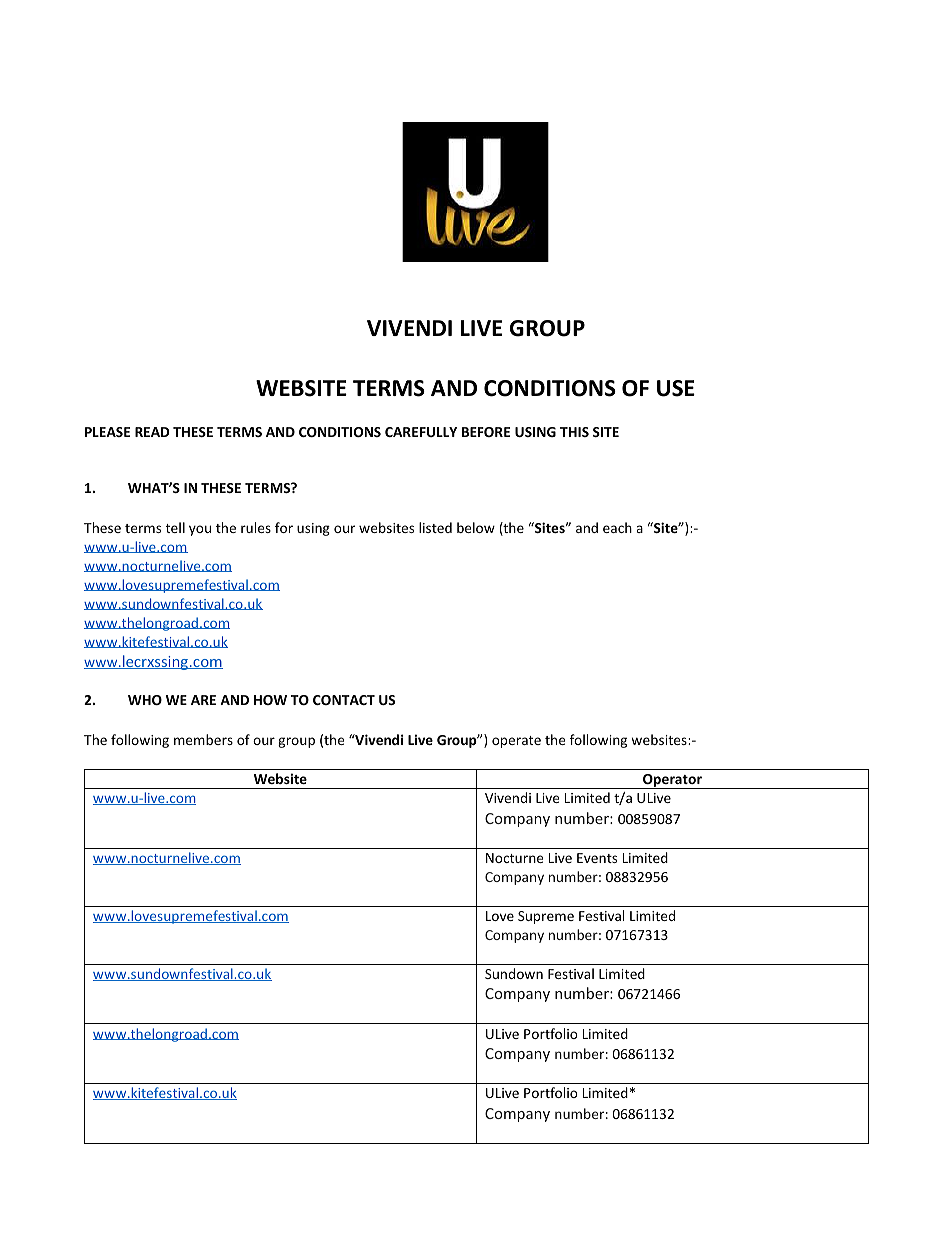 This page has width=952, height=1233. What do you see at coordinates (476, 527) in the page?
I see `below` at bounding box center [476, 527].
